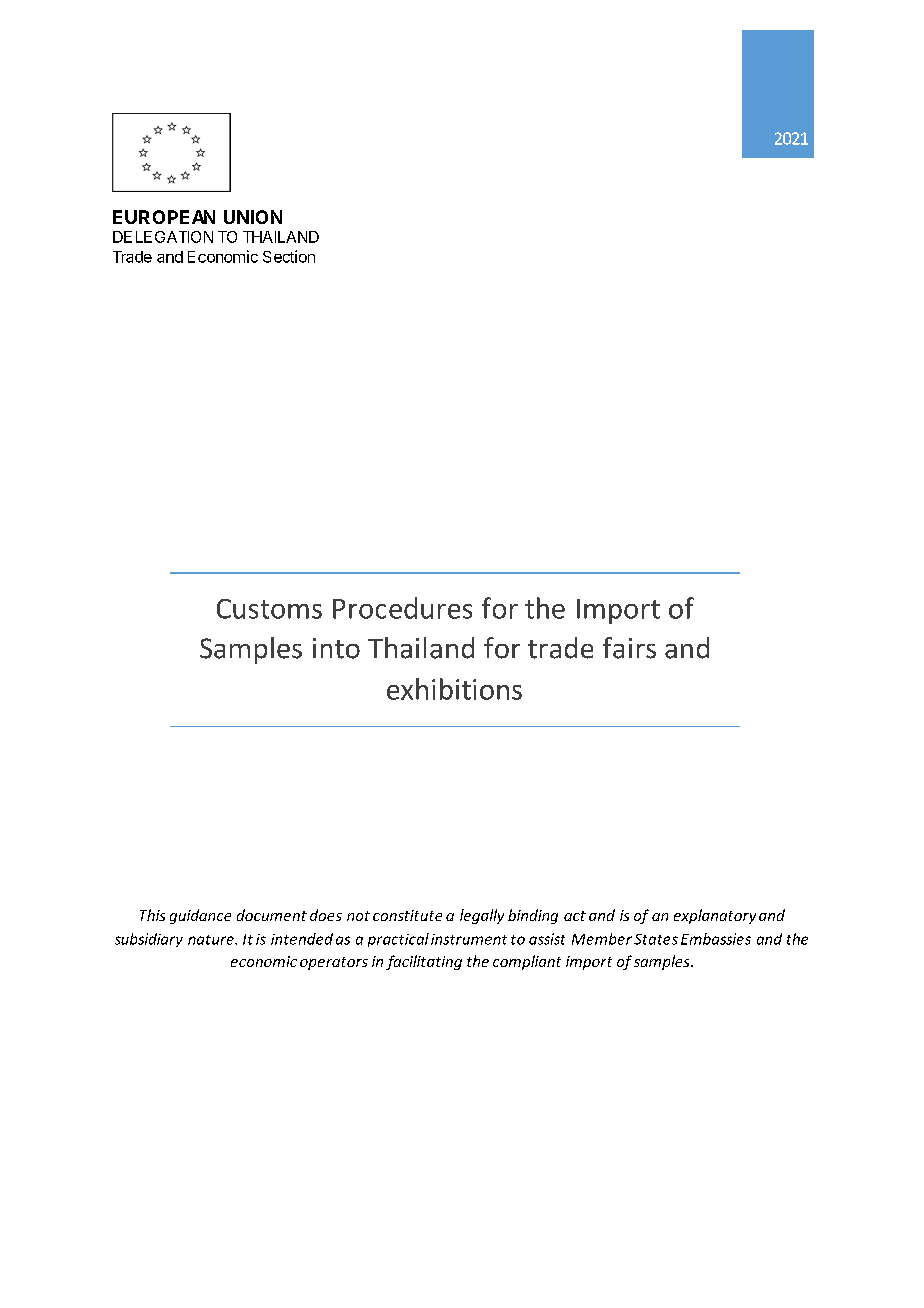 The image size is (924, 1308). Describe the element at coordinates (253, 217) in the screenshot. I see `UNION` at that location.
